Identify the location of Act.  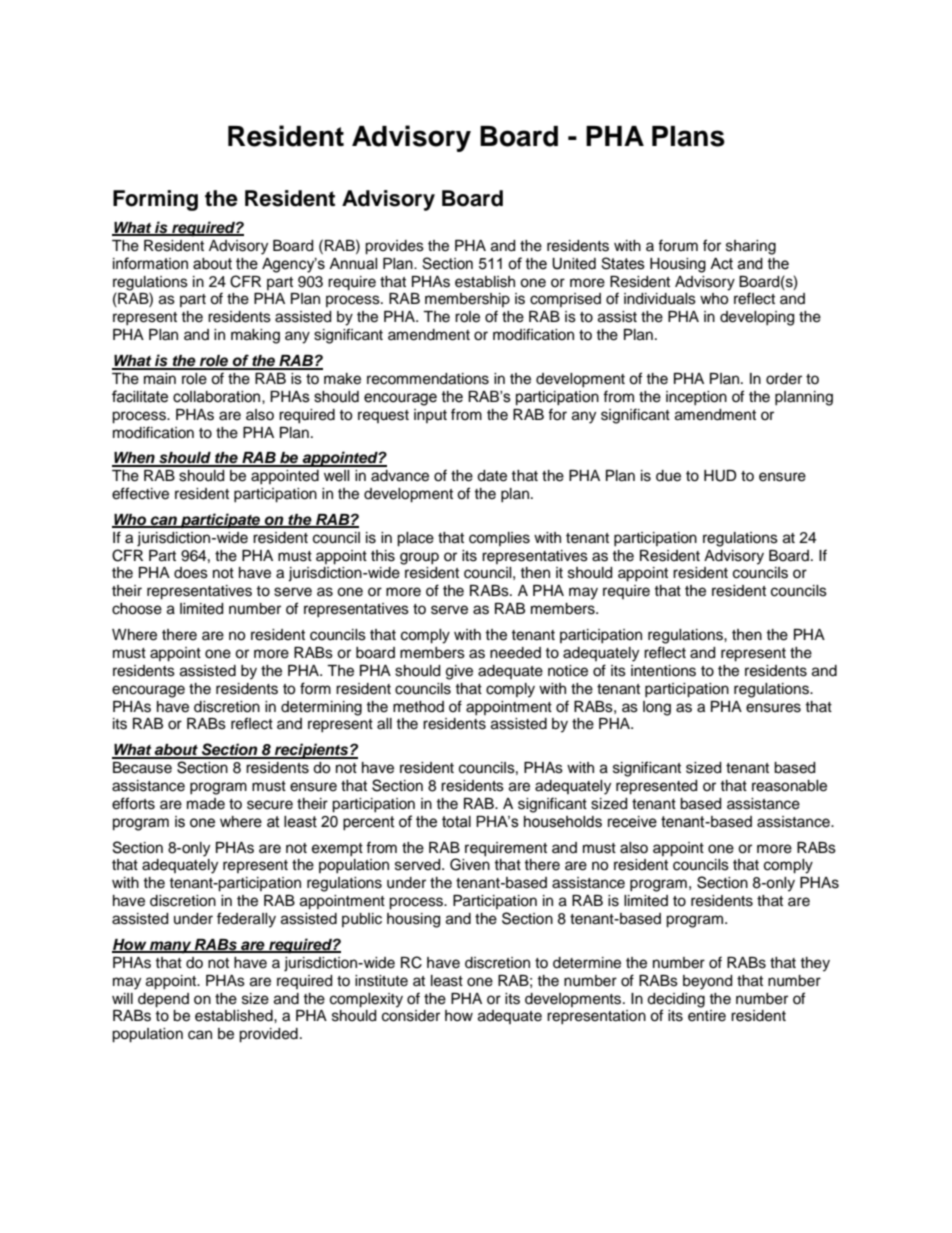
(721, 264).
